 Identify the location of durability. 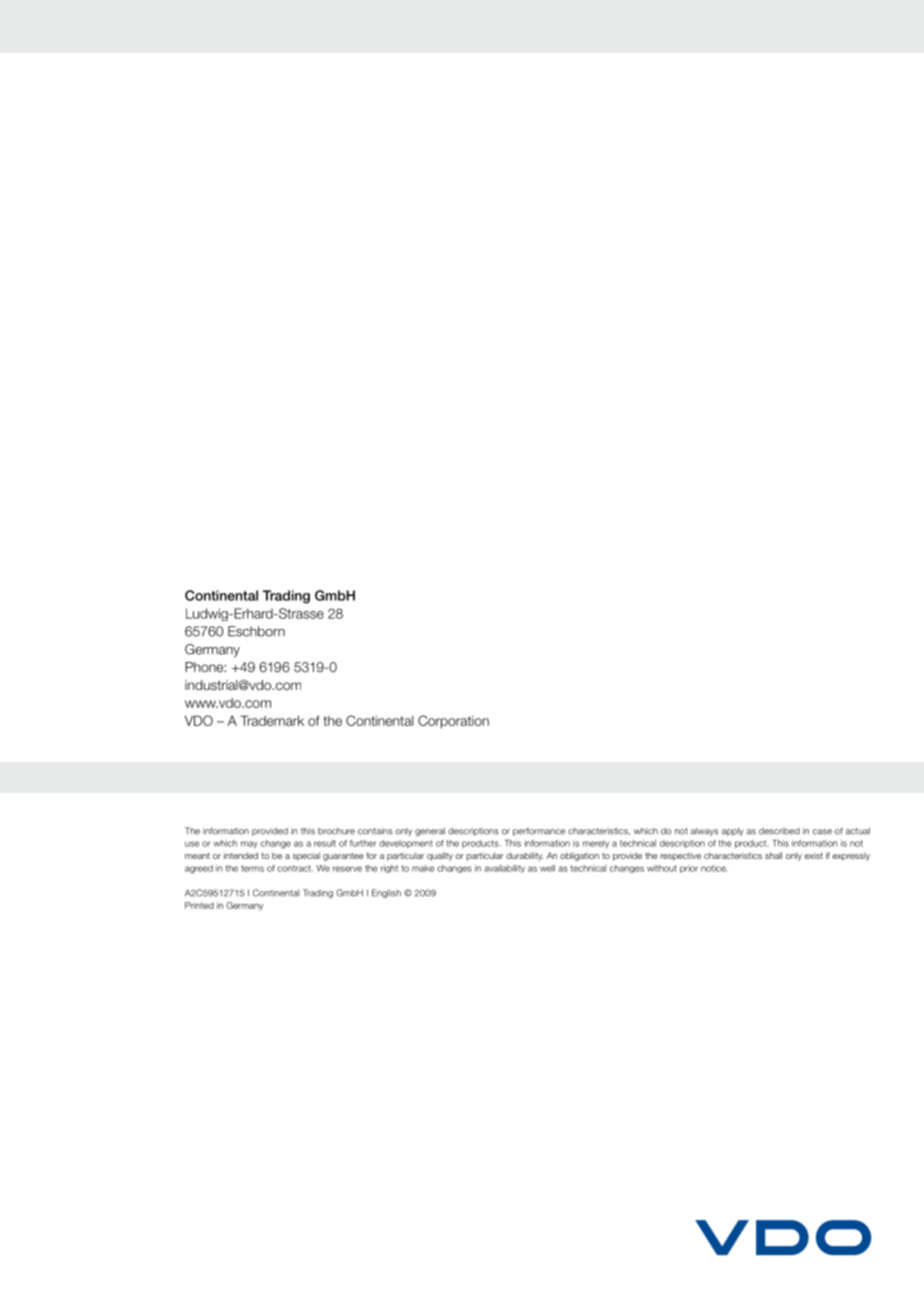
(524, 856).
